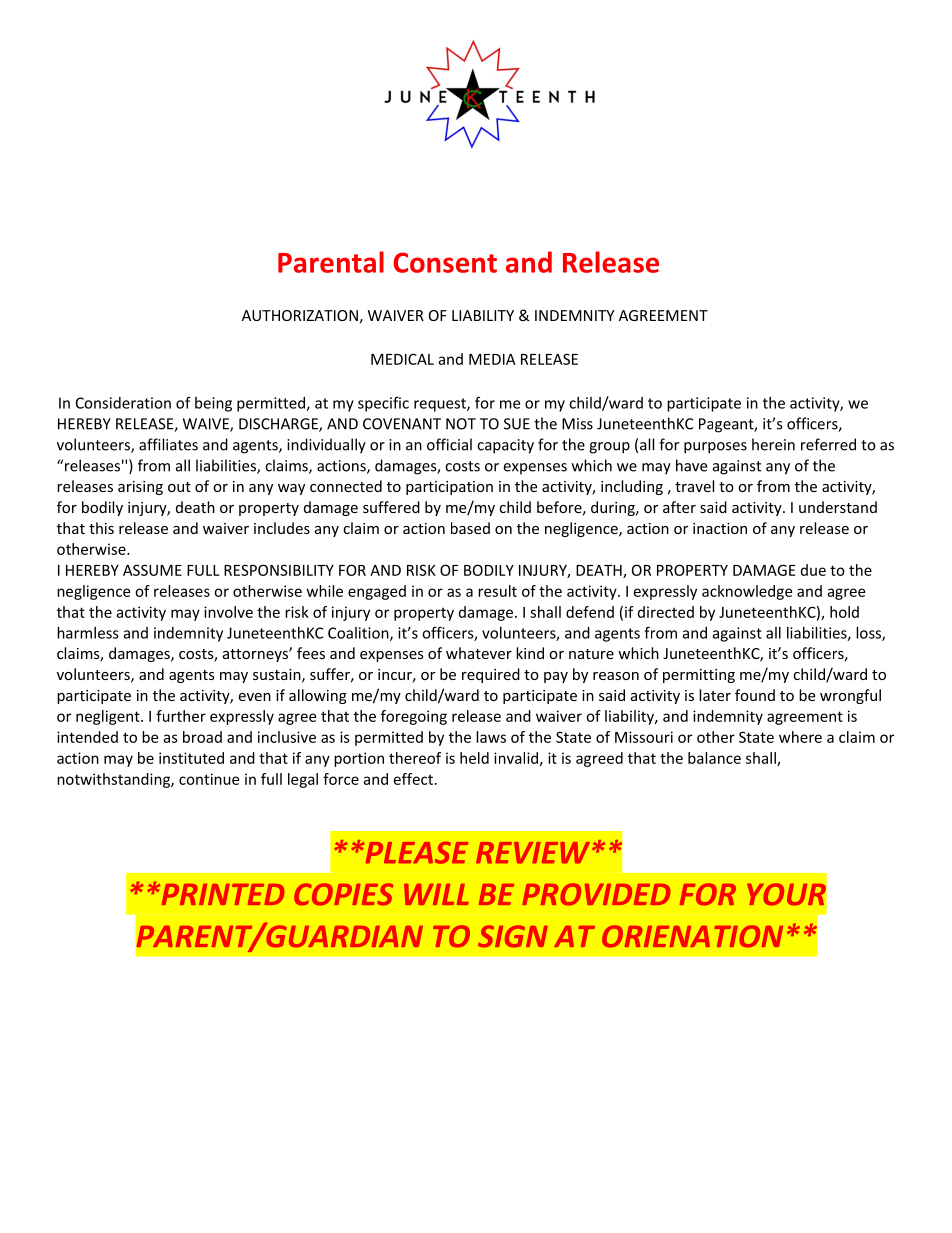 This screenshot has width=952, height=1233. I want to click on MEDIA, so click(492, 359).
